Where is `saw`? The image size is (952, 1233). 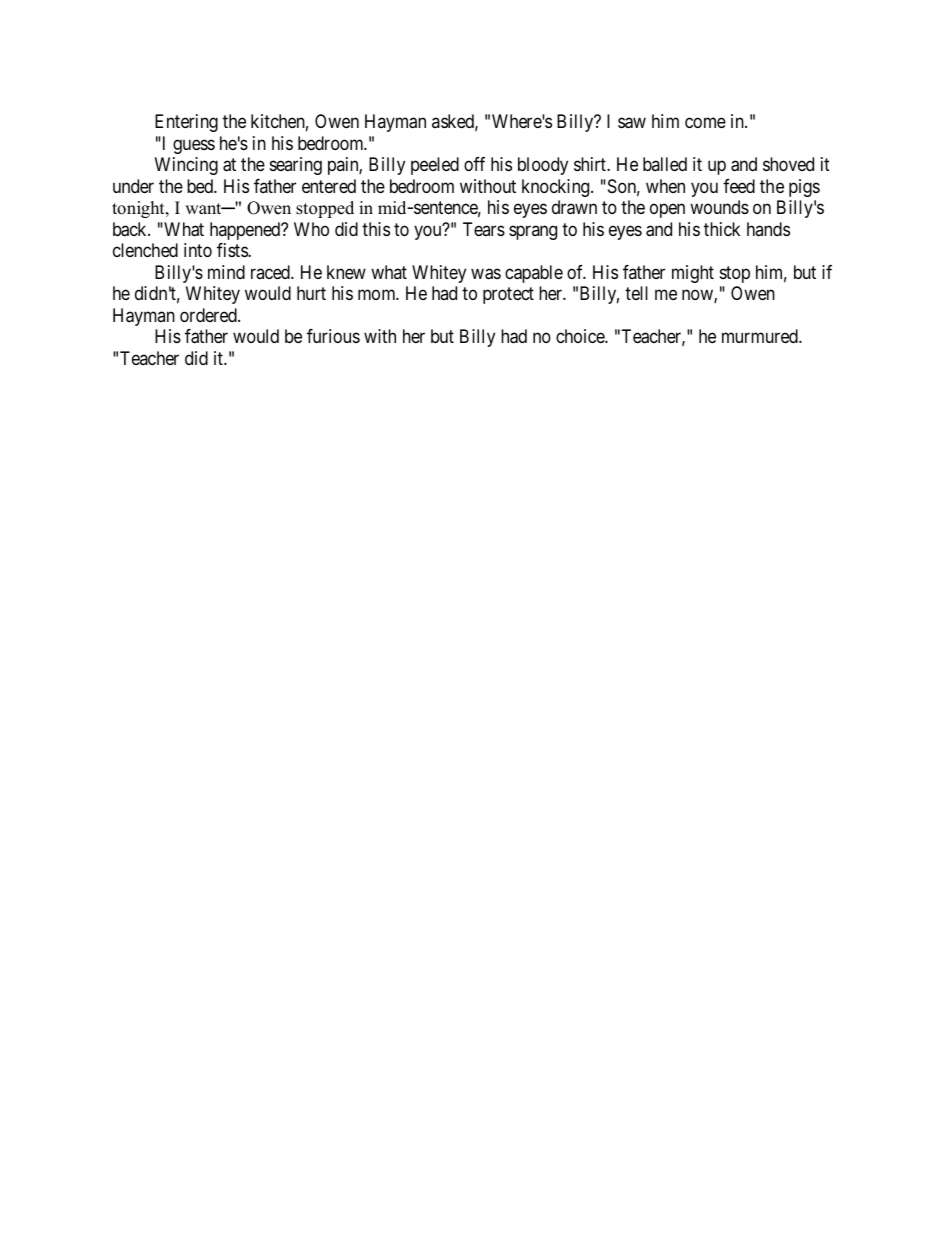
saw is located at coordinates (632, 123).
